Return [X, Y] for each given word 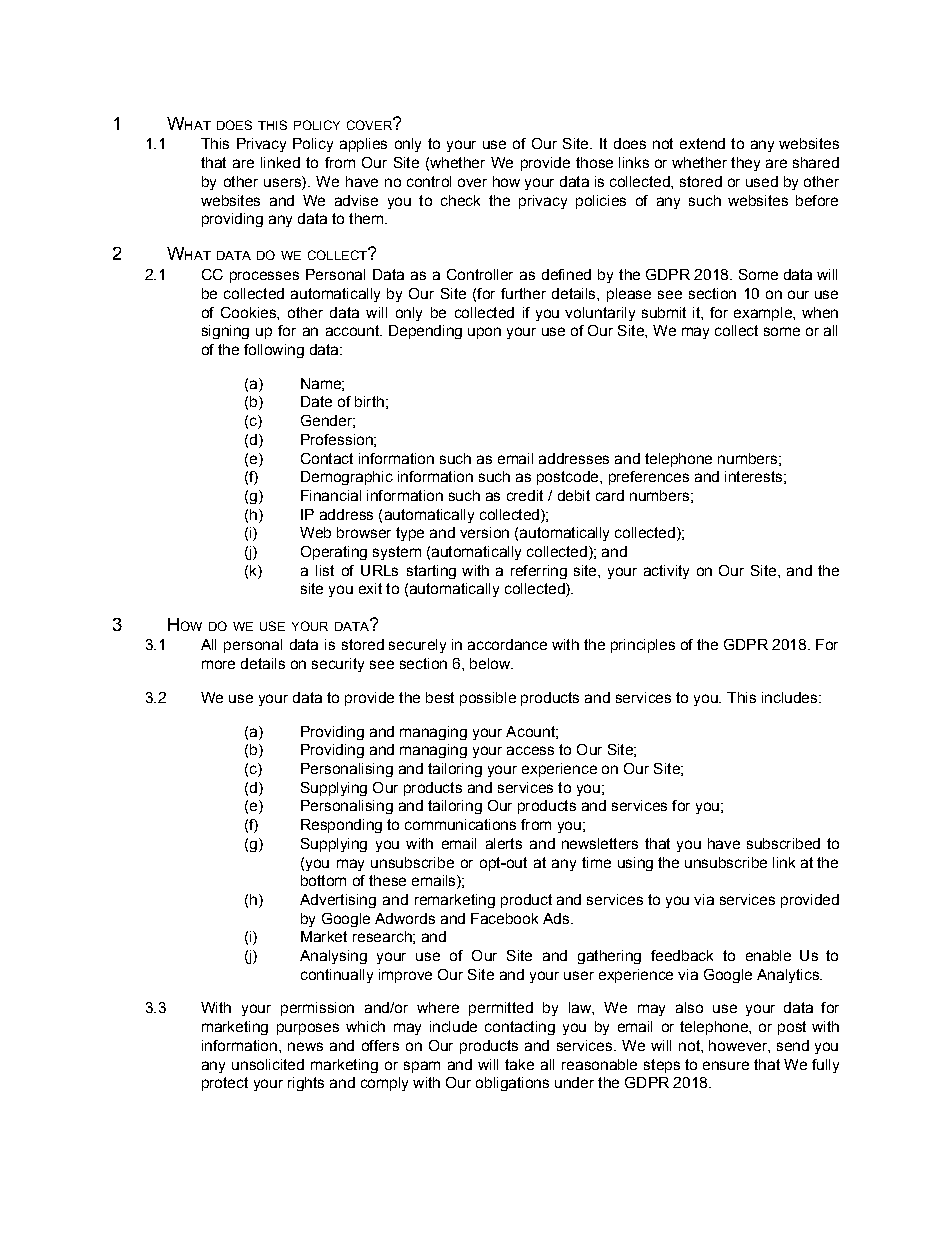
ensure [726, 1065]
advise [356, 200]
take [519, 1064]
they [745, 164]
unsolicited [268, 1064]
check [460, 200]
